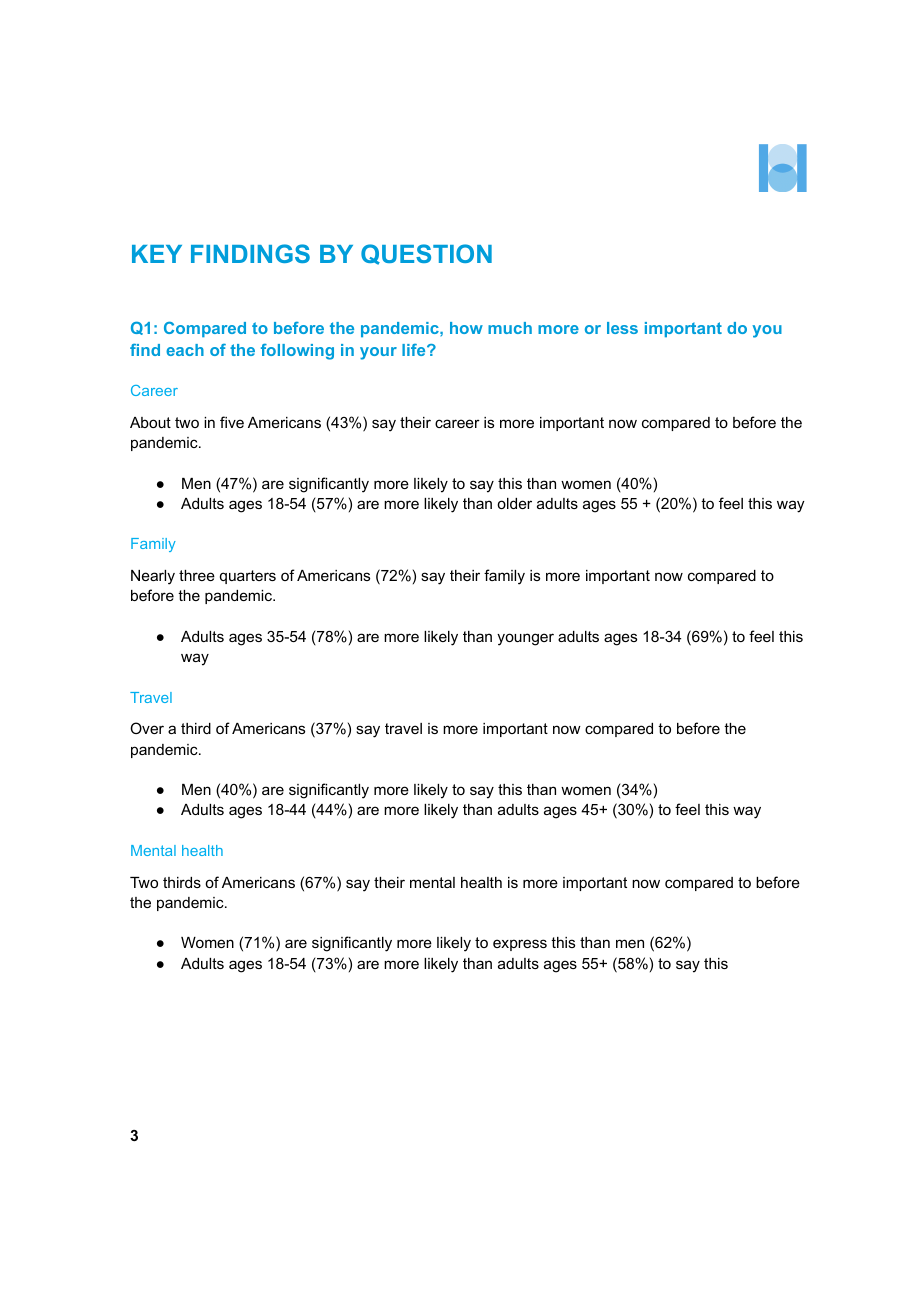 The image size is (924, 1308). Describe the element at coordinates (232, 422) in the document. I see `five` at that location.
